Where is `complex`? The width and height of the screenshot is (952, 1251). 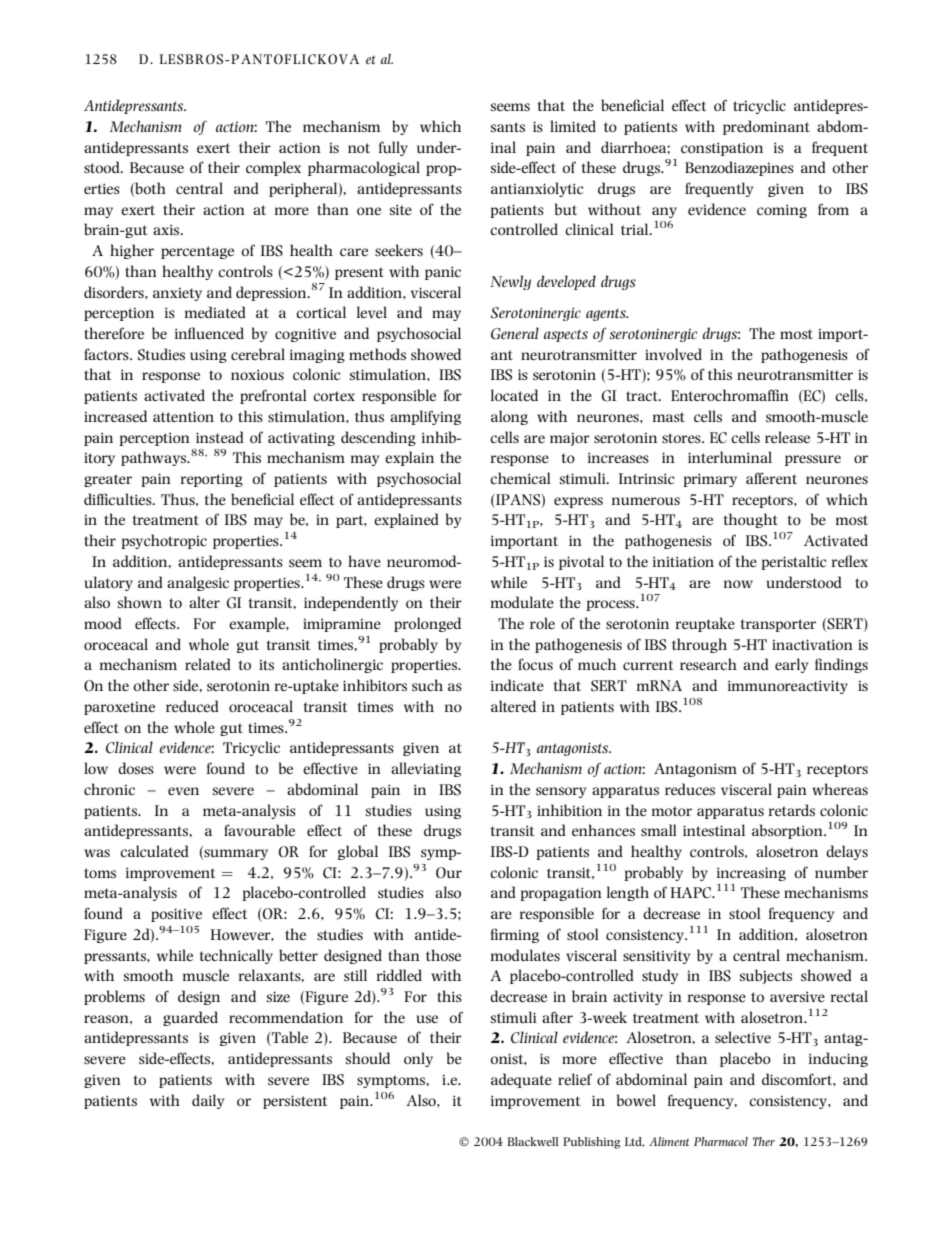
complex is located at coordinates (273, 168).
